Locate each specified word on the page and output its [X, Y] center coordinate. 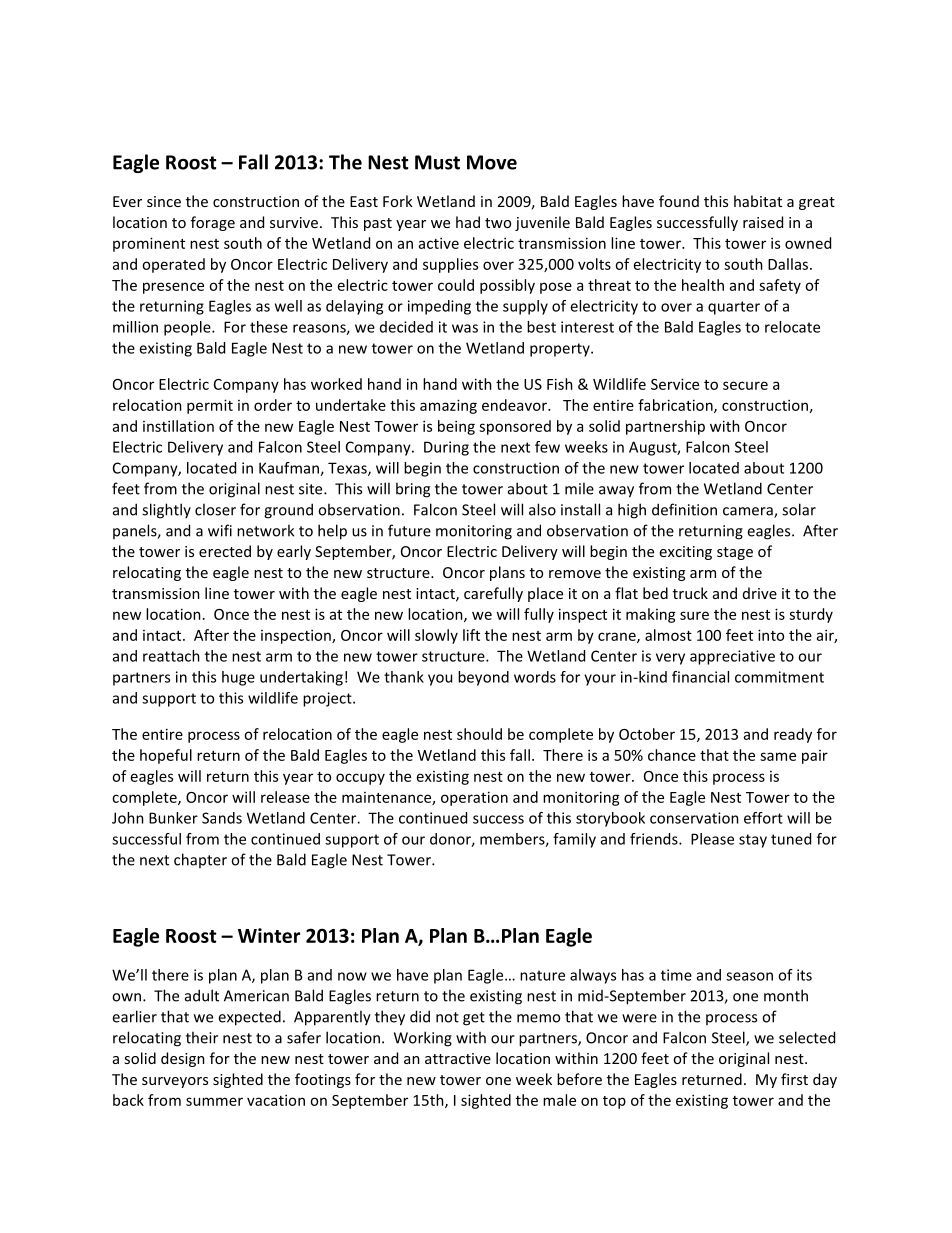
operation [474, 798]
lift [471, 635]
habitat [758, 201]
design [183, 1059]
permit [210, 406]
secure [745, 385]
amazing [448, 406]
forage [213, 223]
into [771, 635]
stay [753, 841]
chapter [200, 860]
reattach [171, 656]
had [468, 222]
